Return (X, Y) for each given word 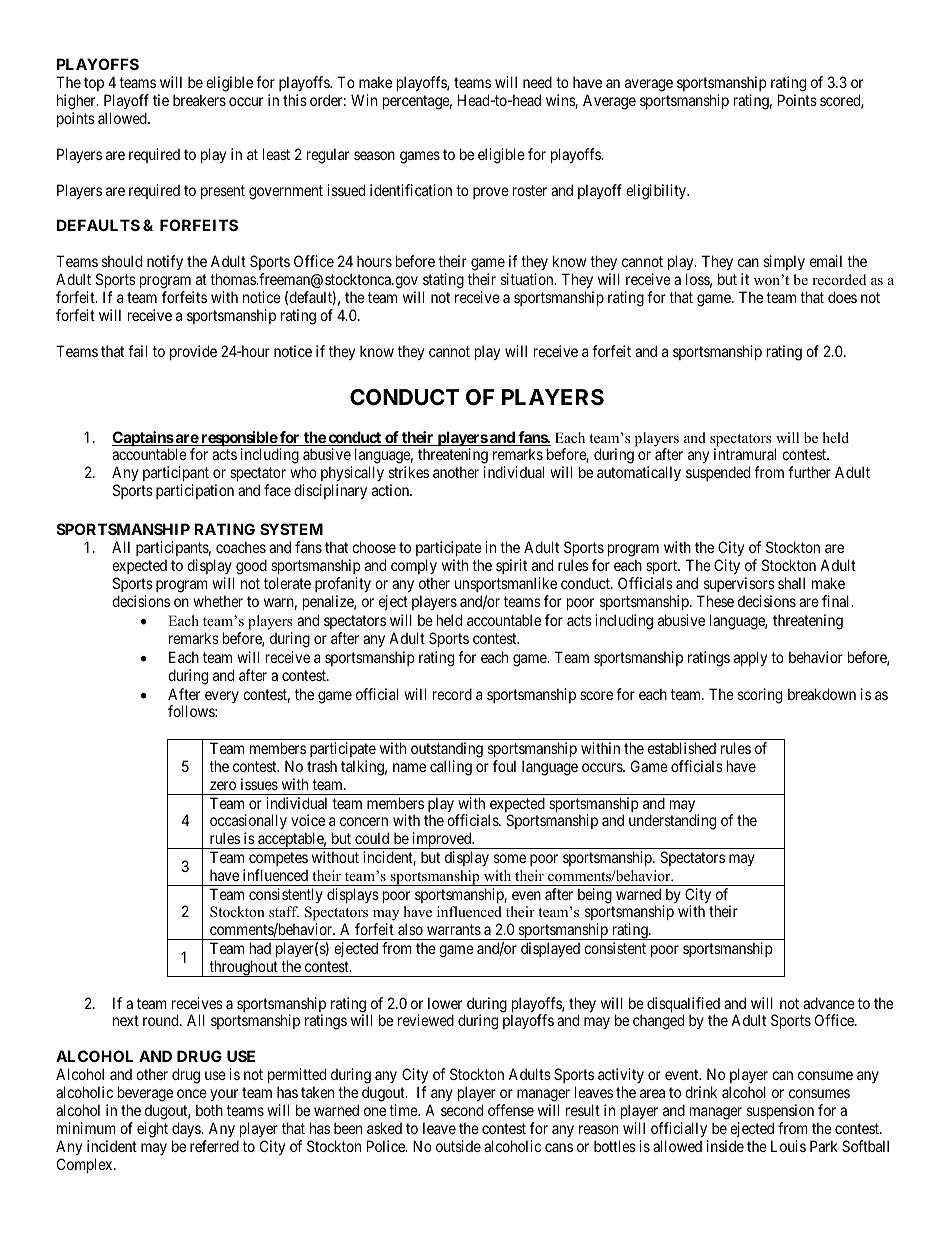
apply (750, 658)
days (187, 1129)
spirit (511, 566)
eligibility (657, 192)
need (537, 82)
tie (161, 100)
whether (218, 601)
